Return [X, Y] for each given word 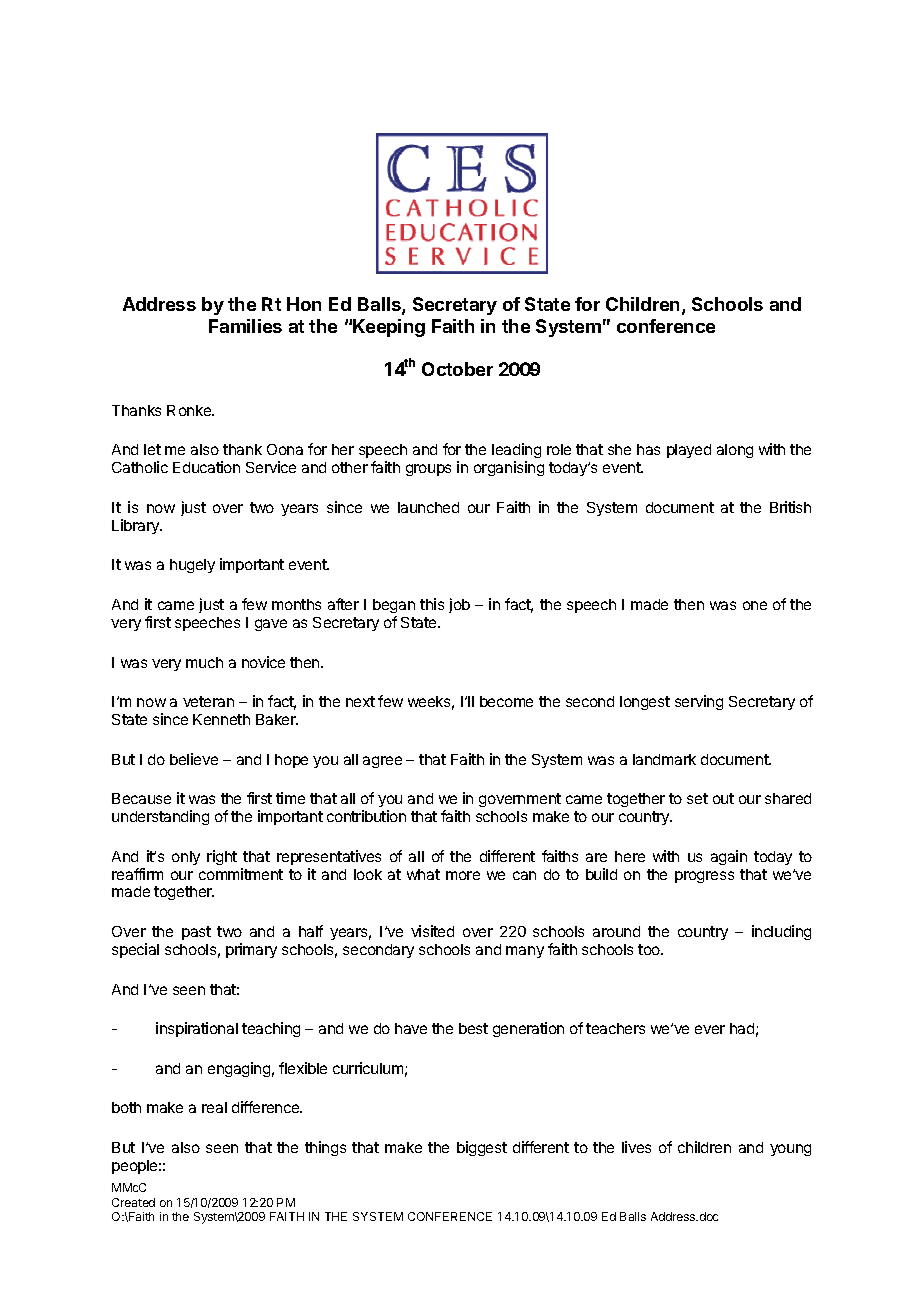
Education [206, 467]
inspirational [197, 1029]
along [735, 451]
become [506, 701]
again [729, 857]
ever [710, 1029]
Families [245, 326]
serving [699, 702]
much [204, 662]
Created [133, 1202]
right [222, 857]
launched [428, 507]
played [689, 451]
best [473, 1028]
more [463, 875]
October [457, 369]
